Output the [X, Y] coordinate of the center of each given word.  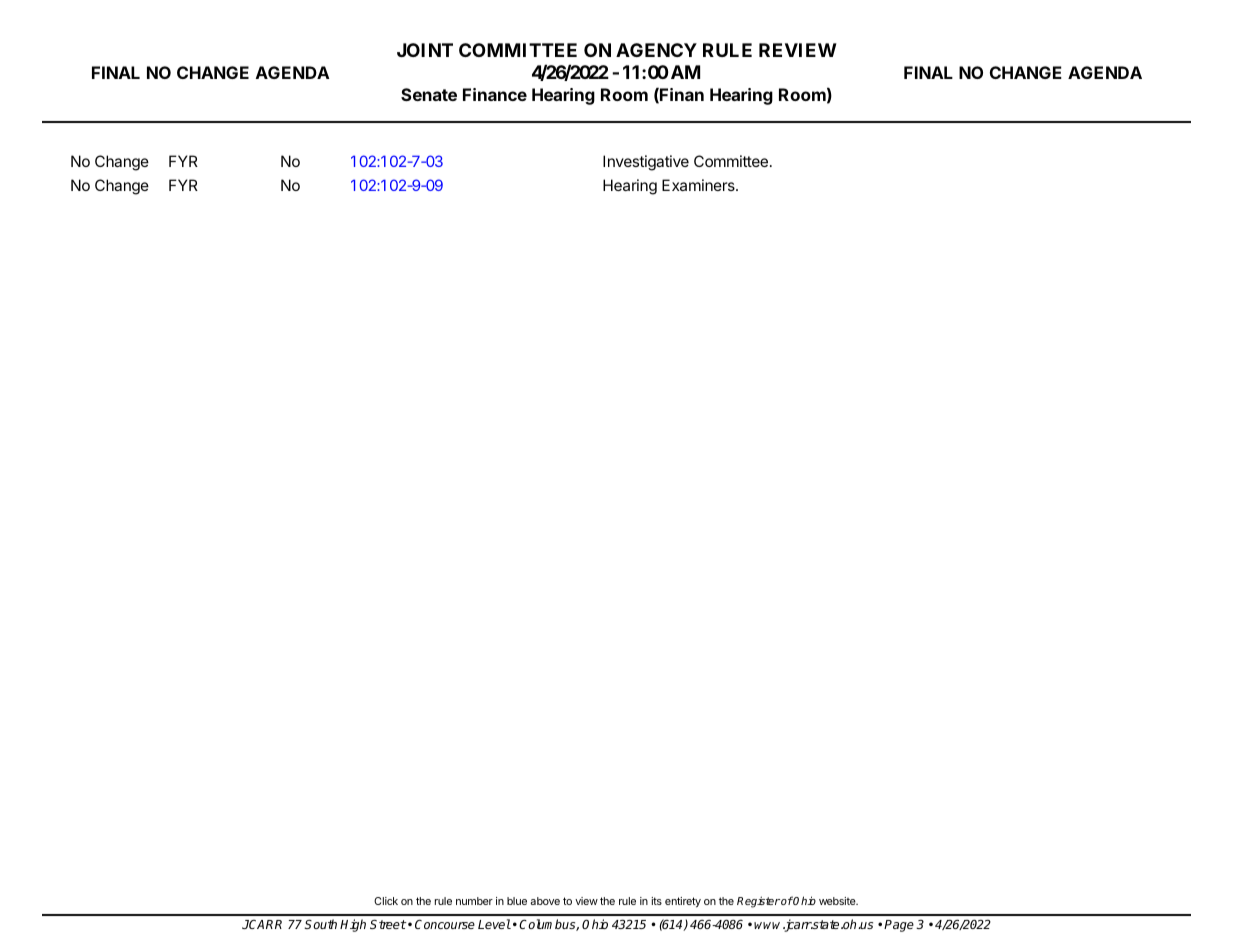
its [656, 901]
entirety [683, 902]
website [838, 901]
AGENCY [656, 50]
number [474, 901]
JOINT [425, 50]
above [545, 901]
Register [758, 902]
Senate [429, 94]
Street [388, 924]
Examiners [699, 185]
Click [386, 901]
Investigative [646, 163]
